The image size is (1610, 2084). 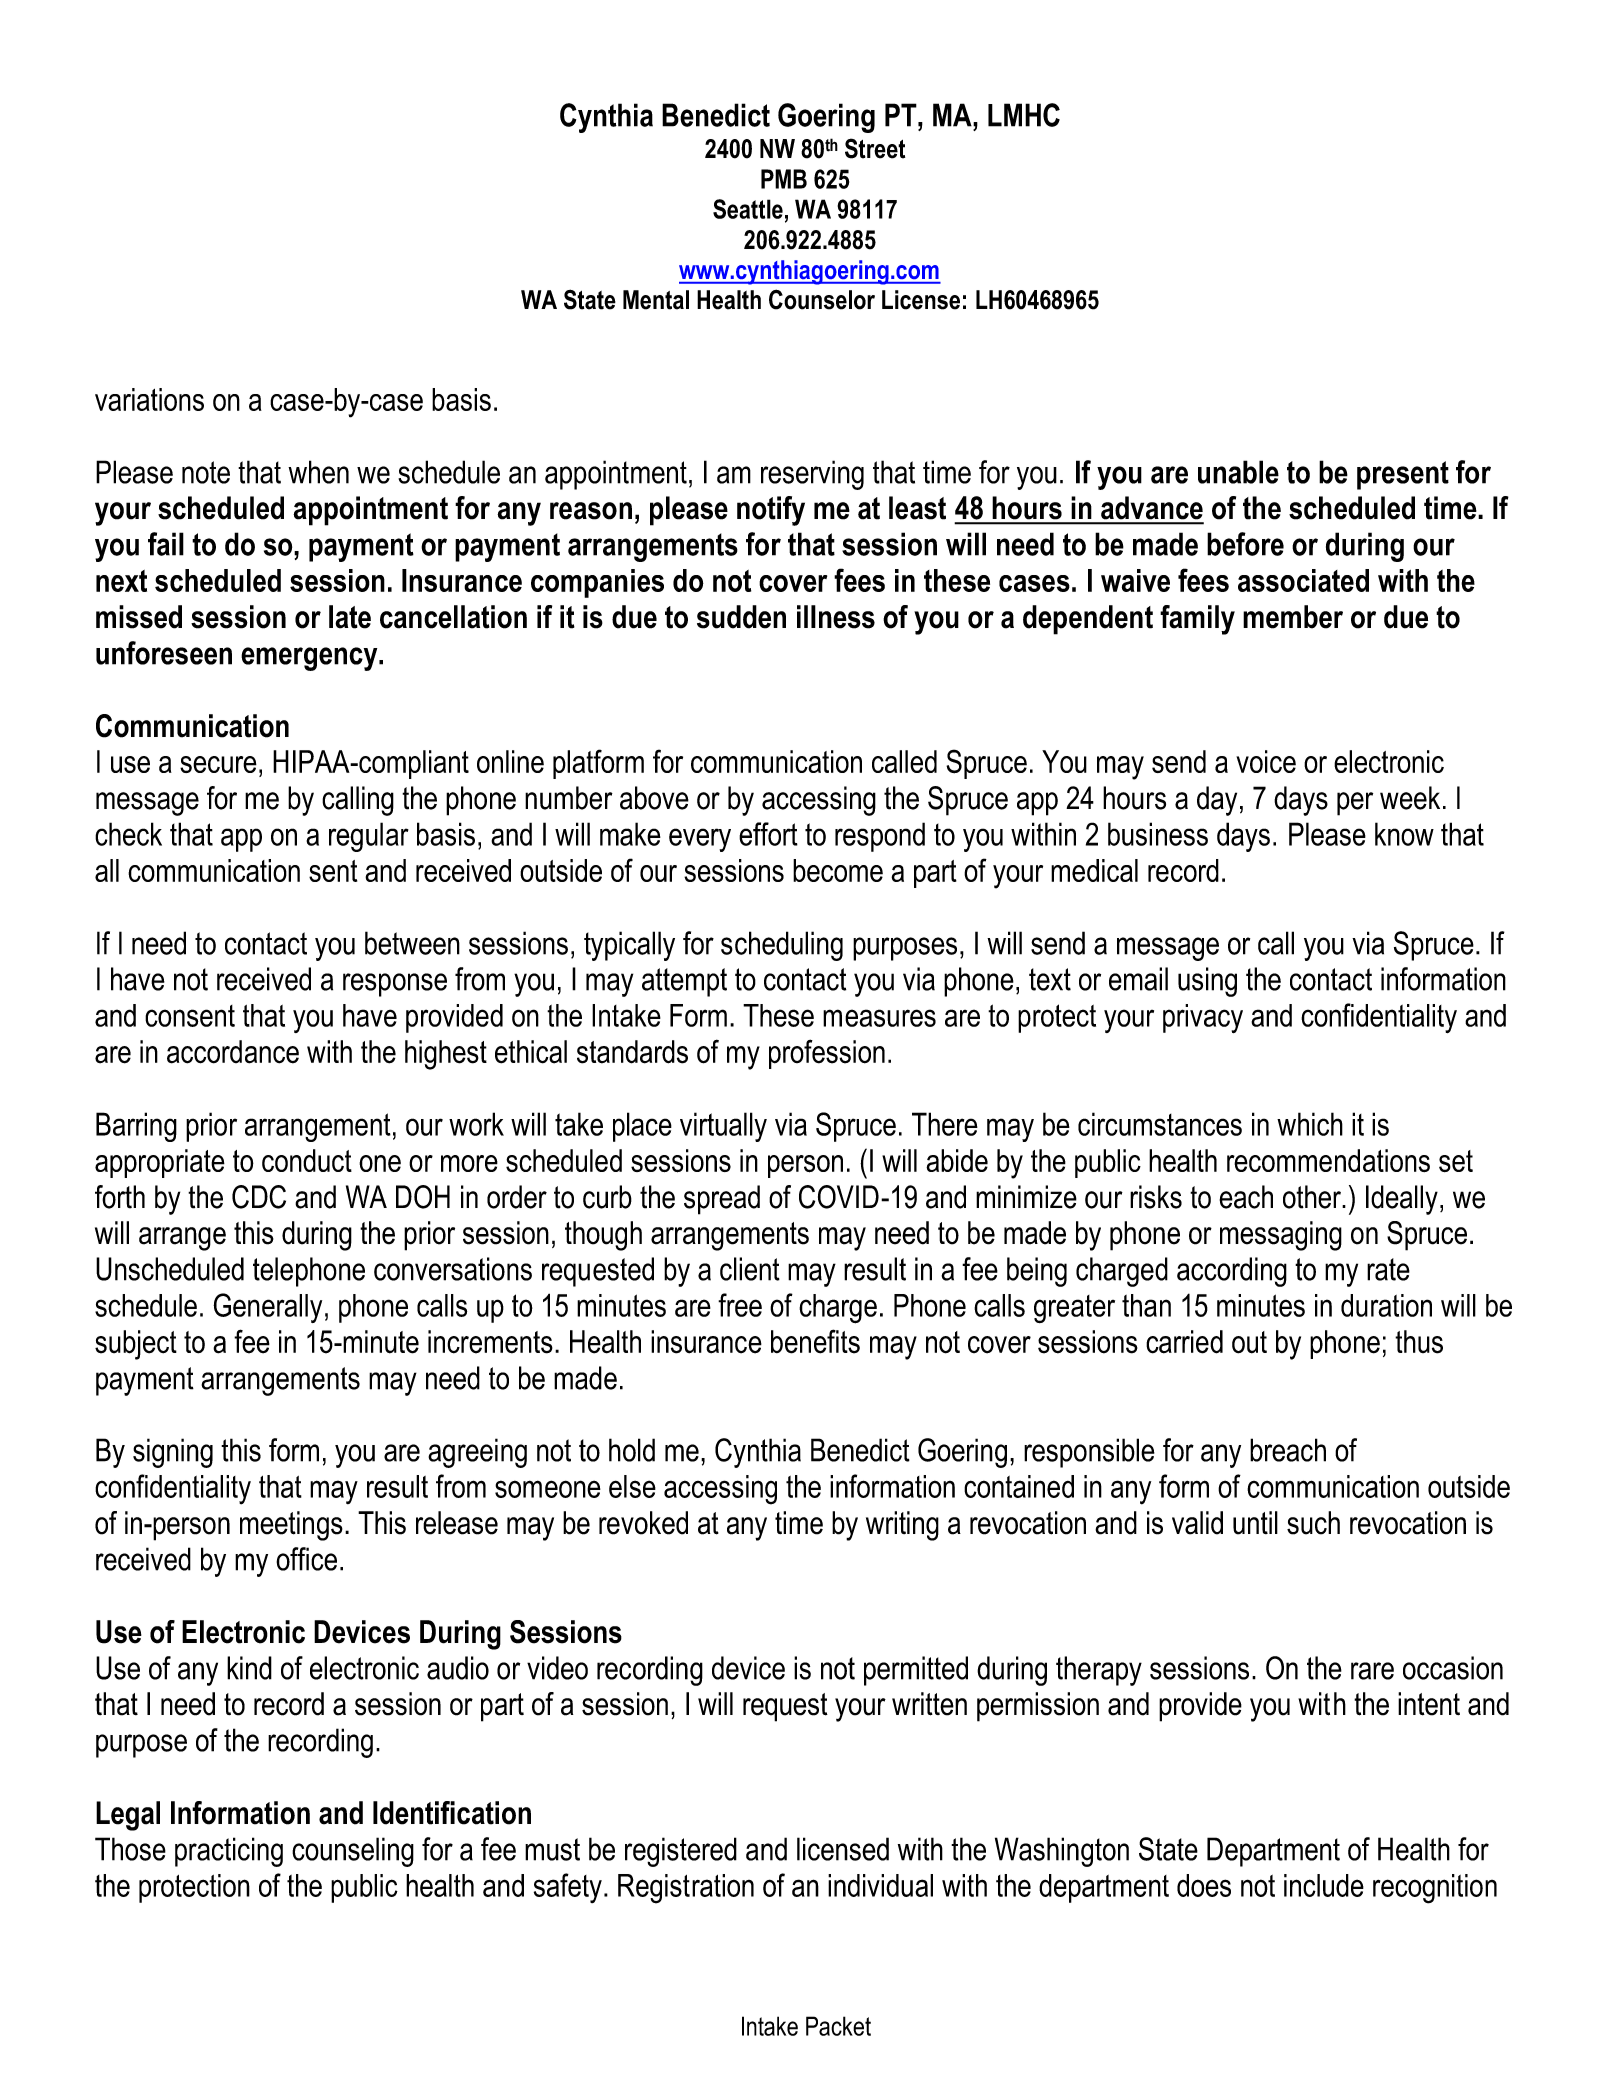 What do you see at coordinates (1266, 761) in the image?
I see `voice` at bounding box center [1266, 761].
